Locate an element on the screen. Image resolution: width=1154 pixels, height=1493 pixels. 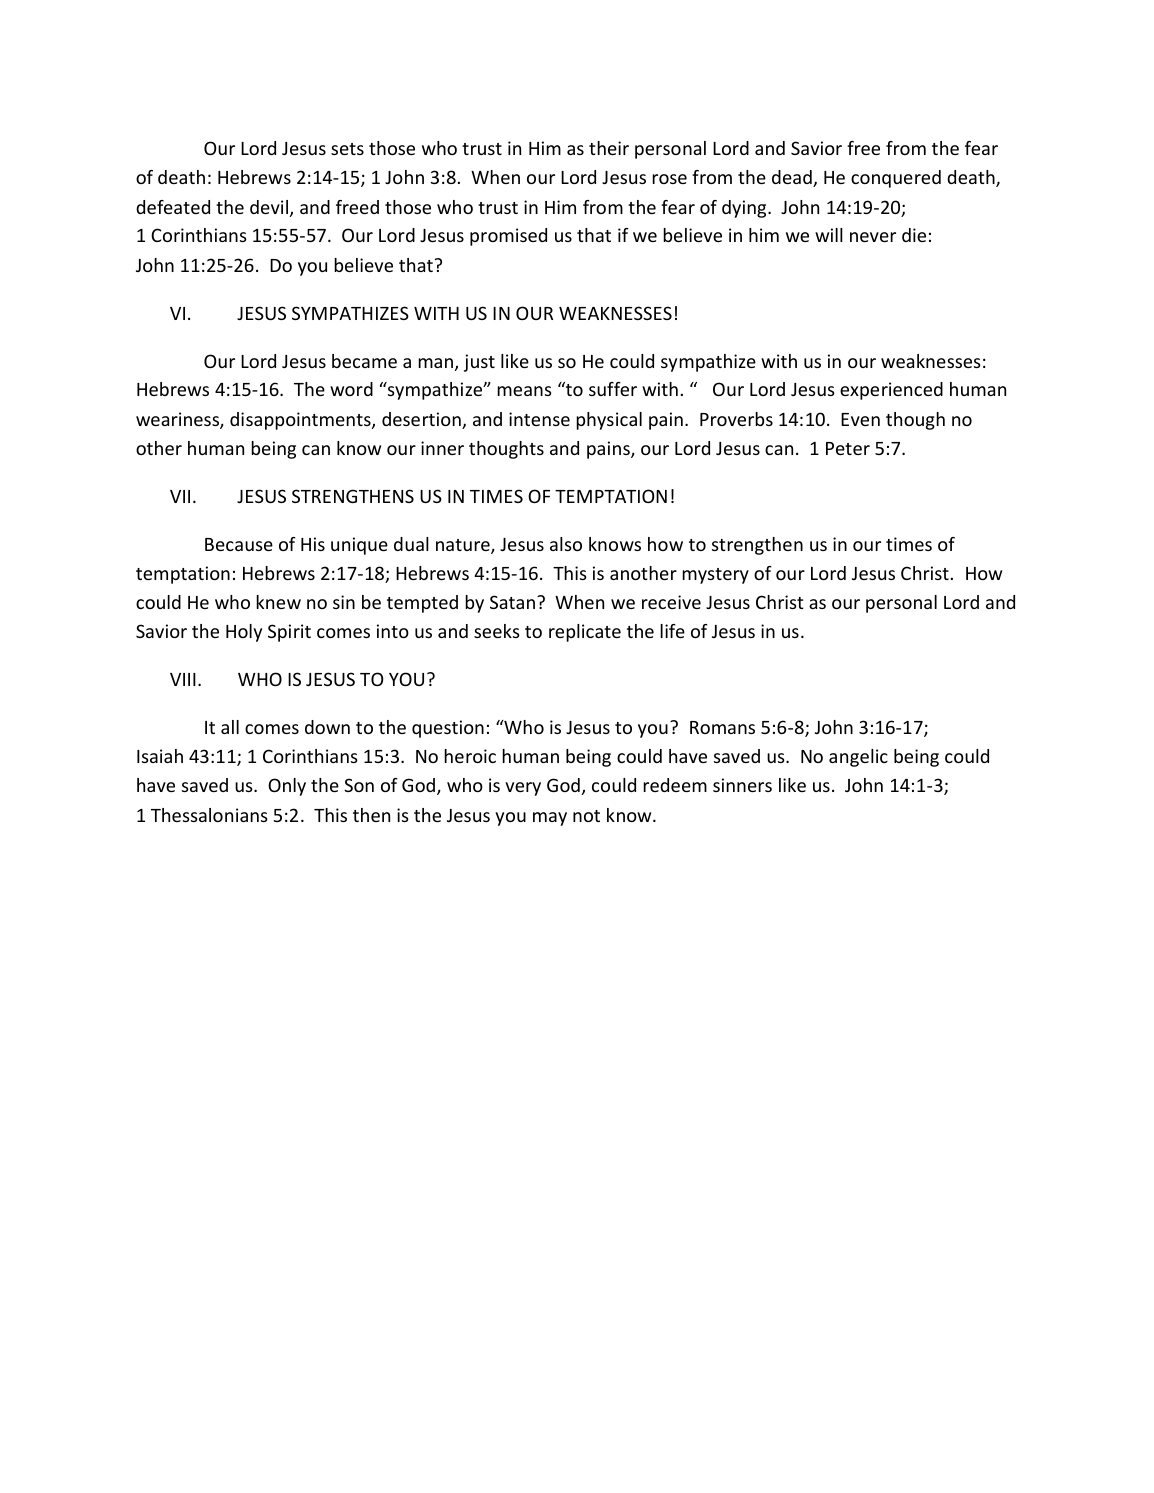
means is located at coordinates (524, 391).
